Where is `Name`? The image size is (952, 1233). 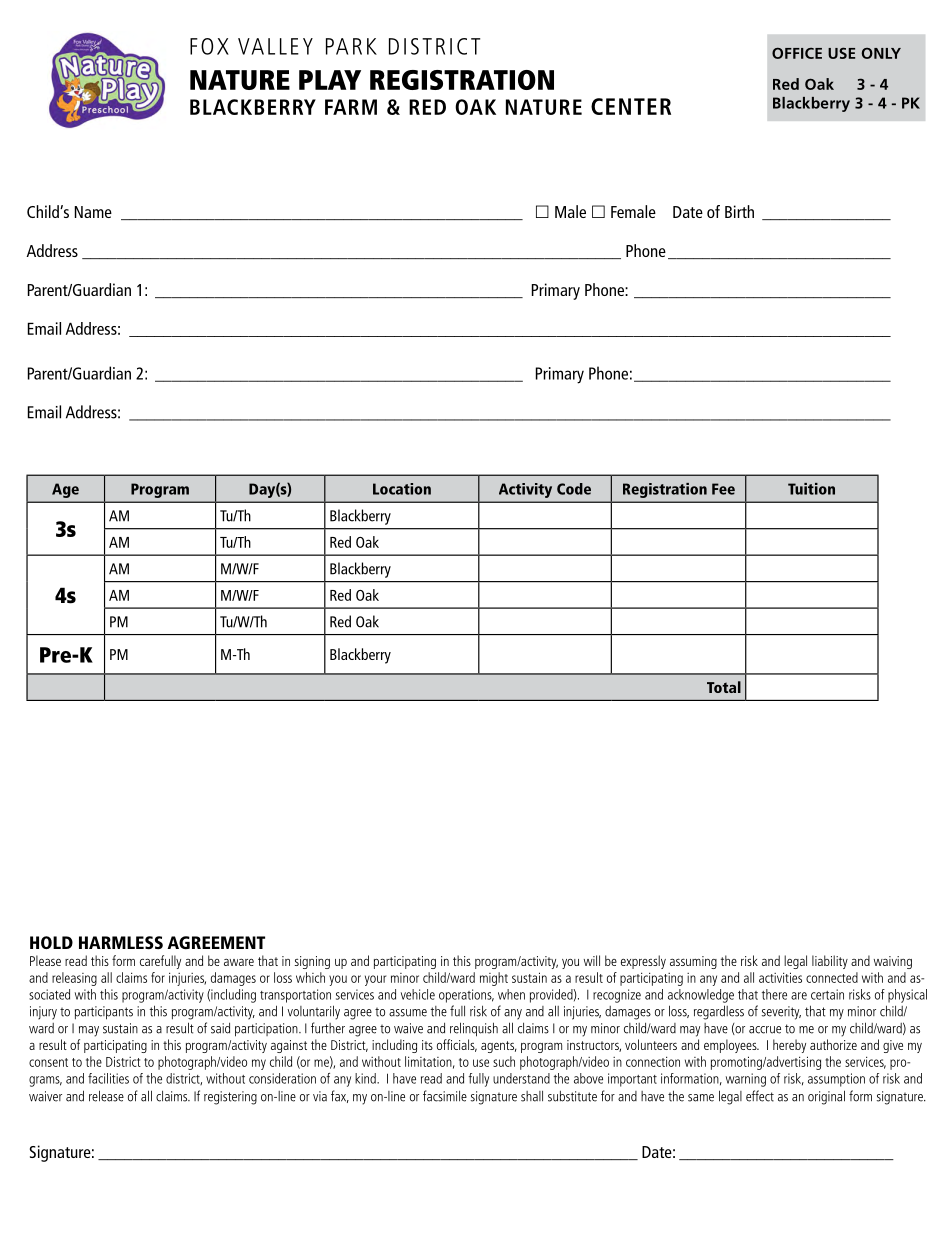
Name is located at coordinates (93, 212).
